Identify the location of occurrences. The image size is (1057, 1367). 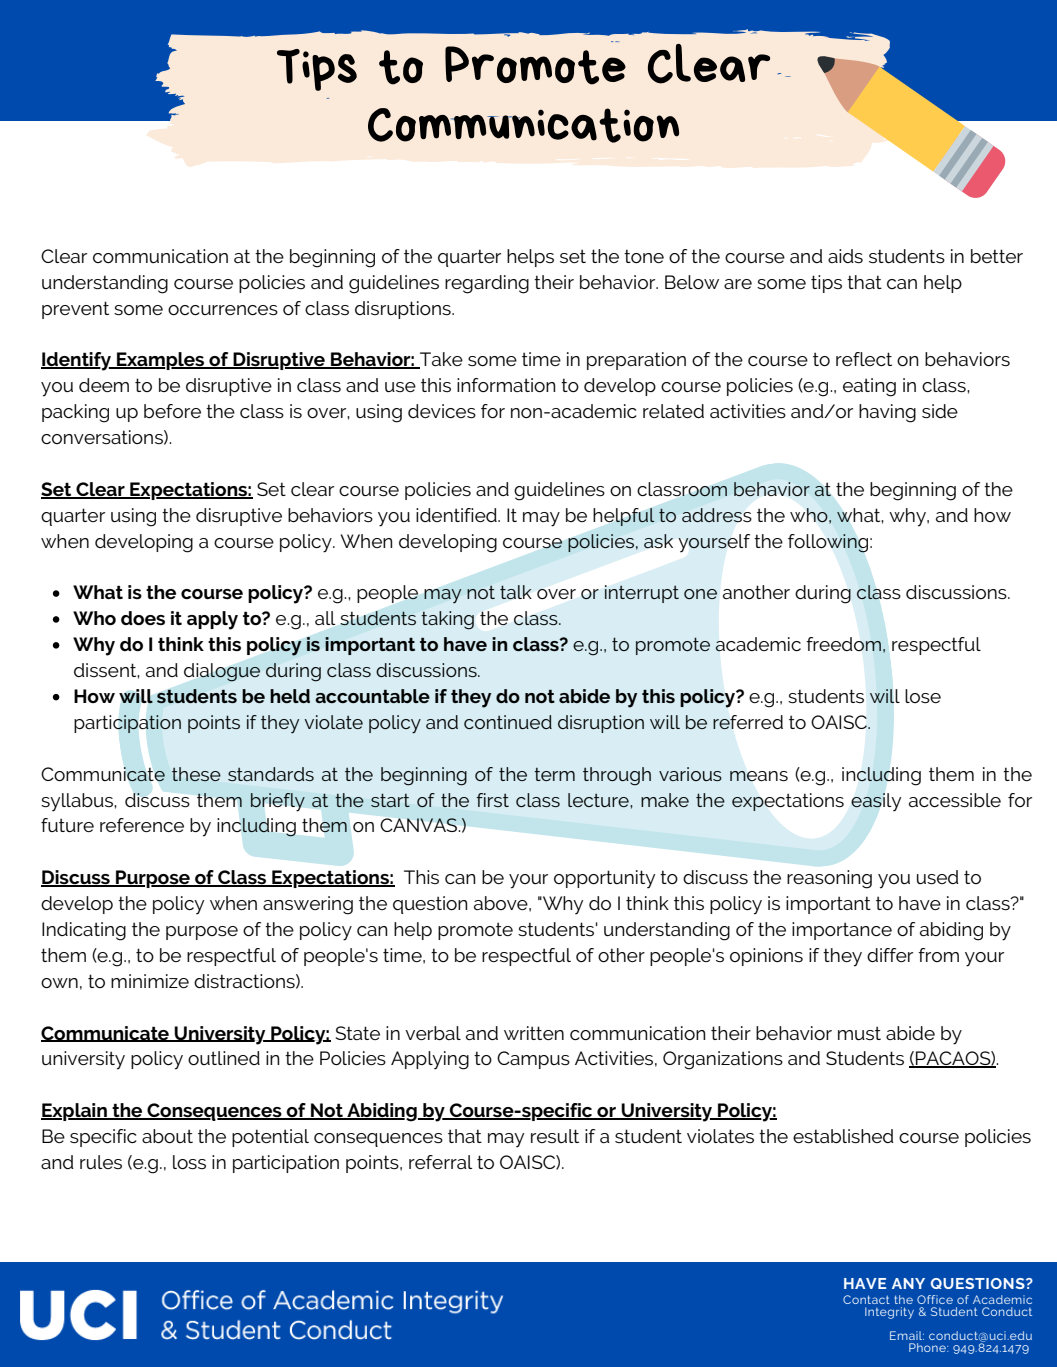
(223, 310).
